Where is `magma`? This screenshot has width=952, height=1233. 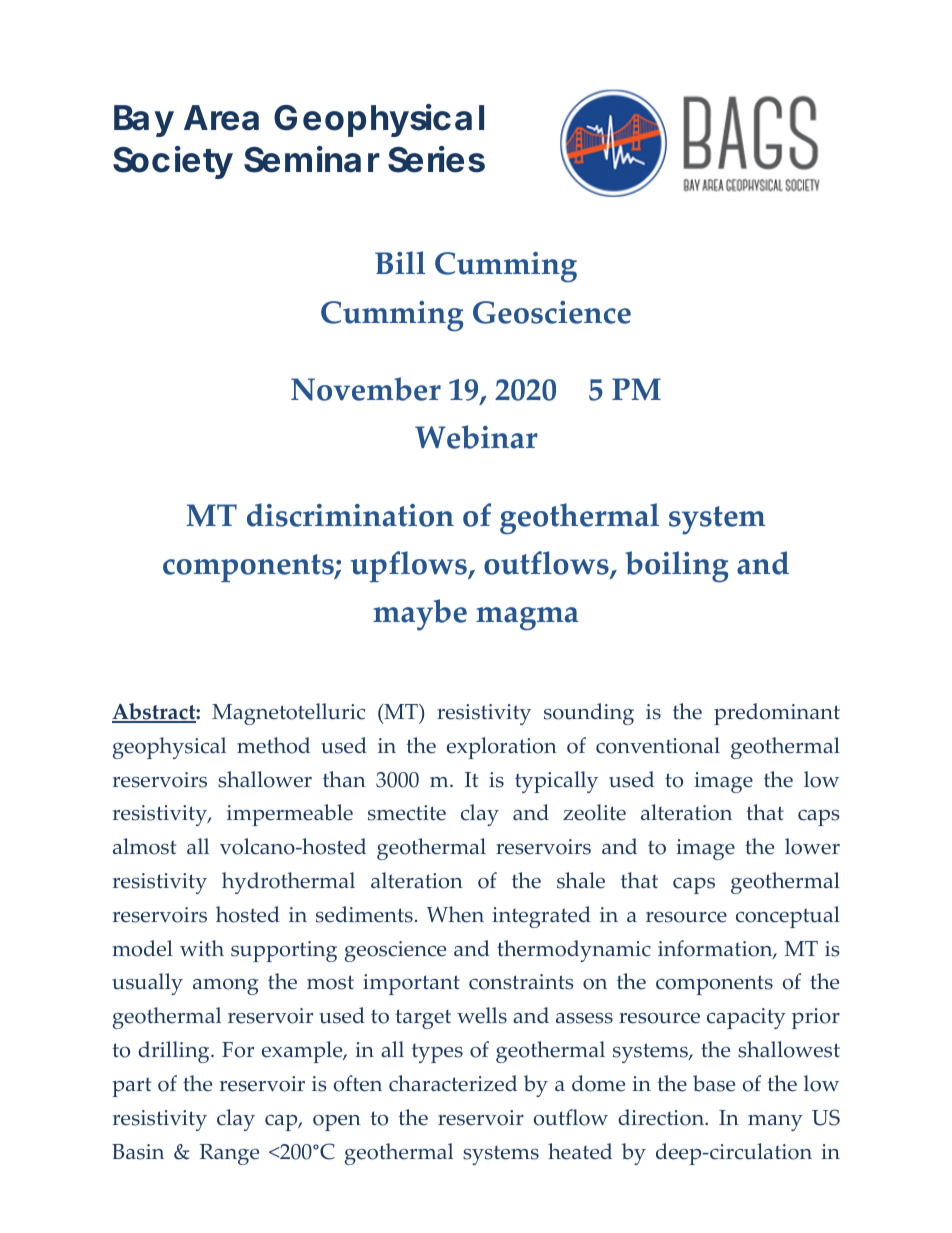
magma is located at coordinates (527, 619).
